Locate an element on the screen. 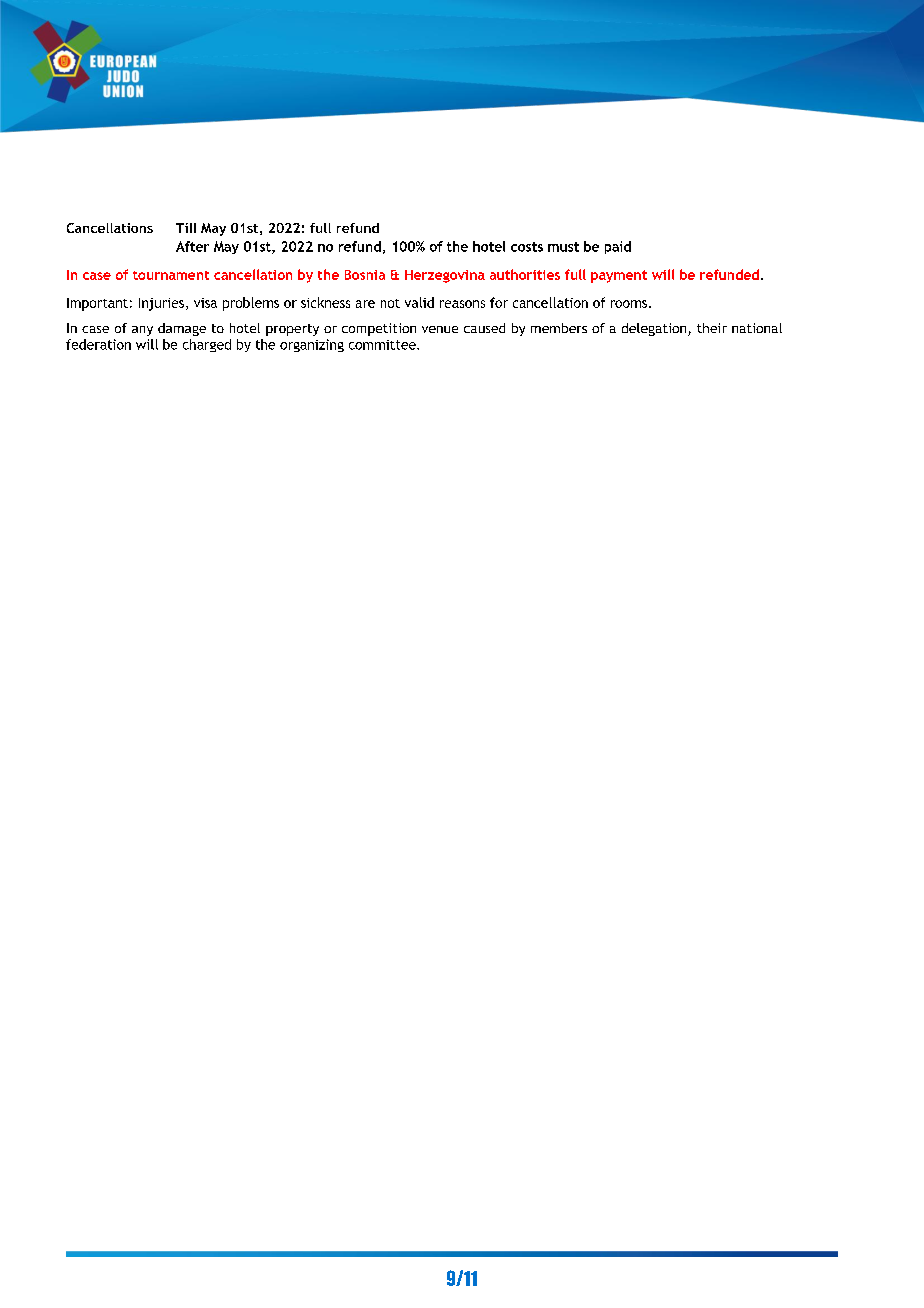 This screenshot has height=1308, width=924. Till is located at coordinates (186, 228).
